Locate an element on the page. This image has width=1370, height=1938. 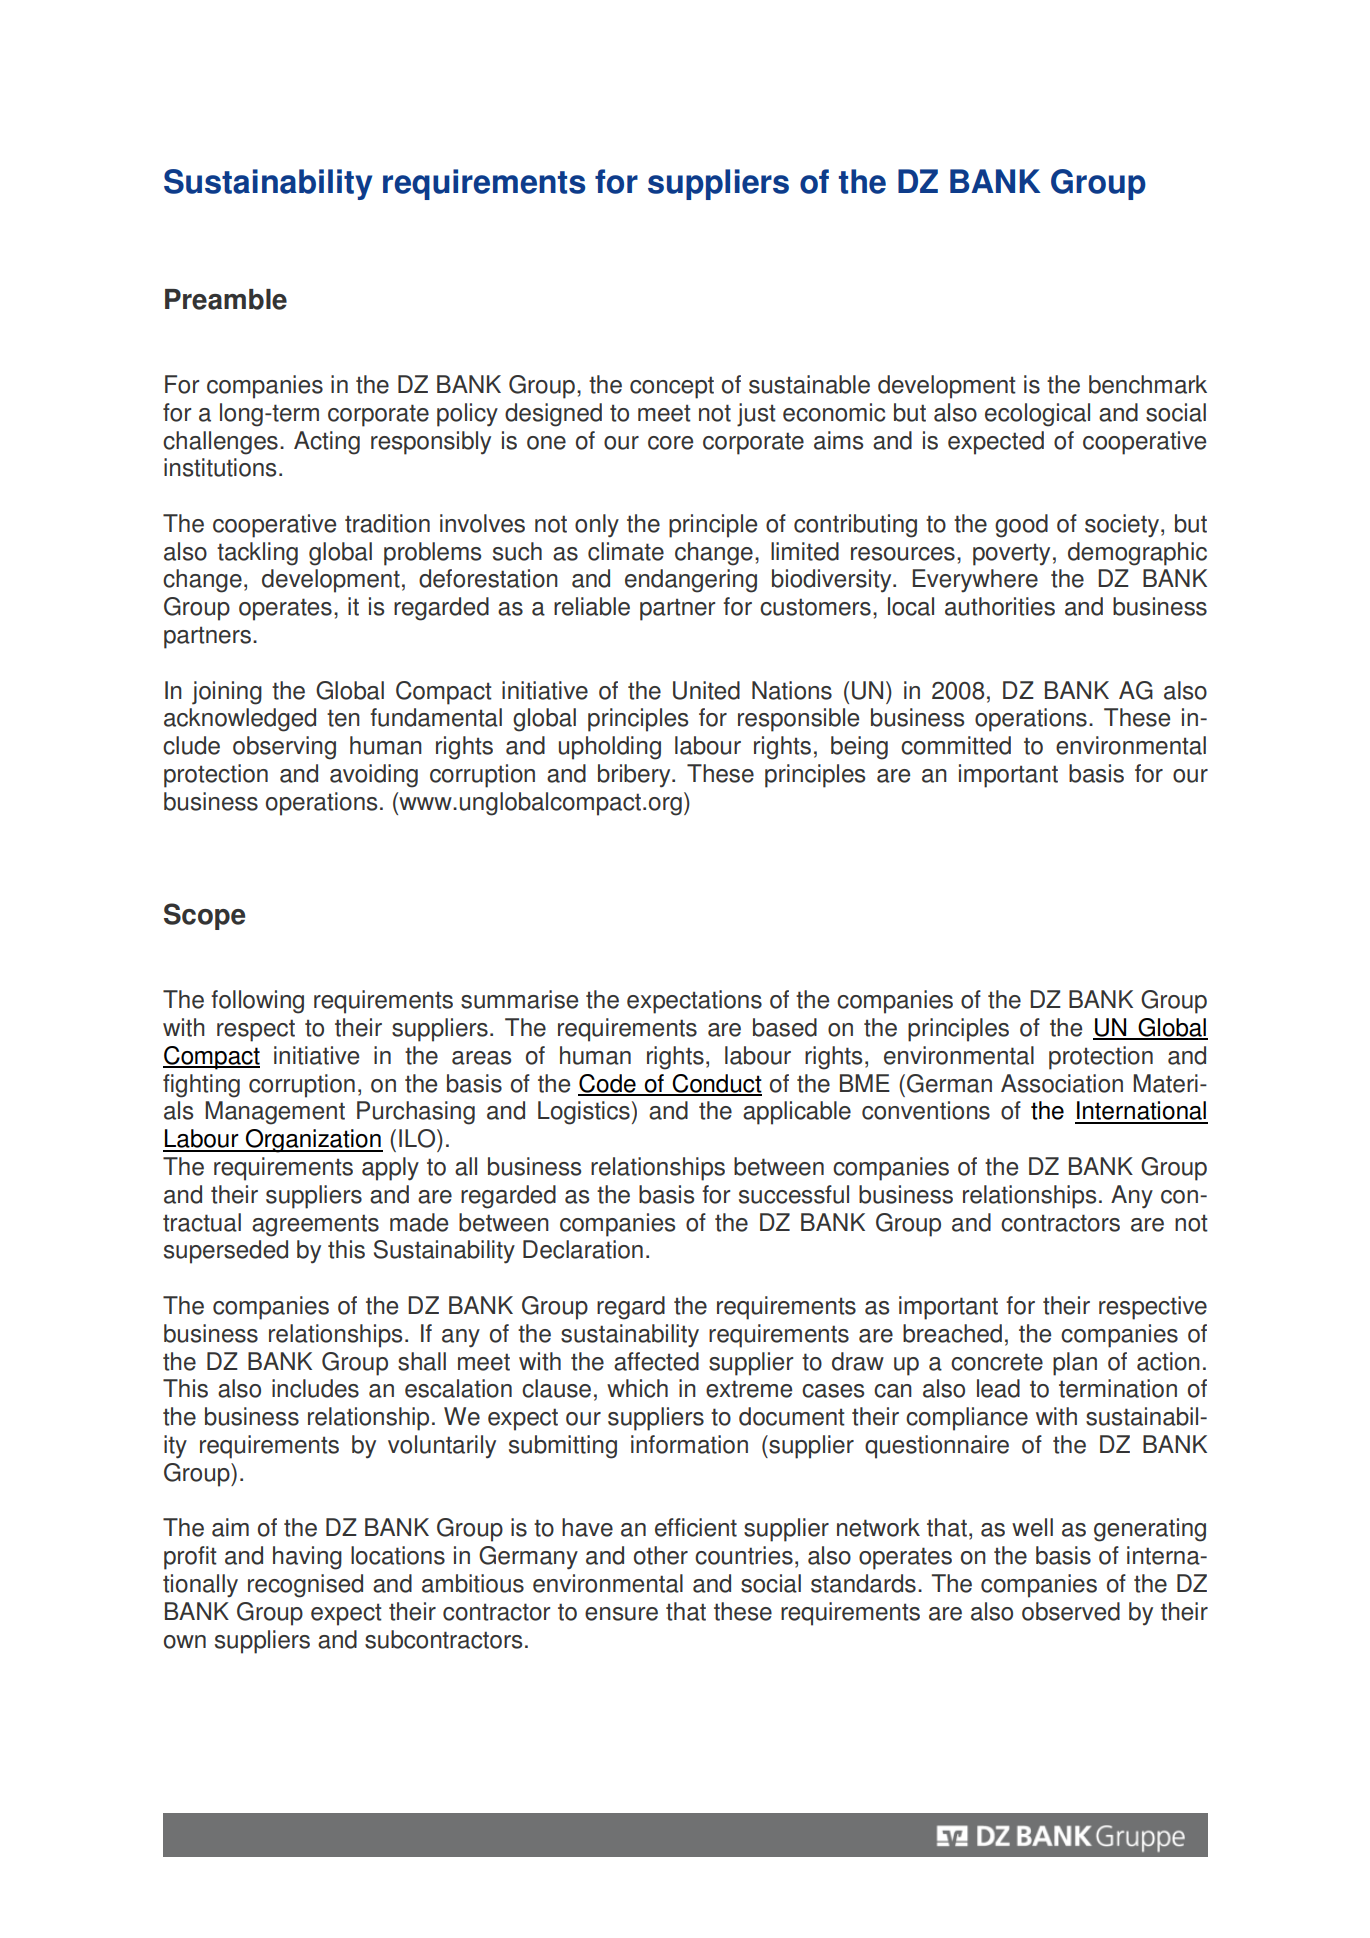
Preamble is located at coordinates (226, 299).
